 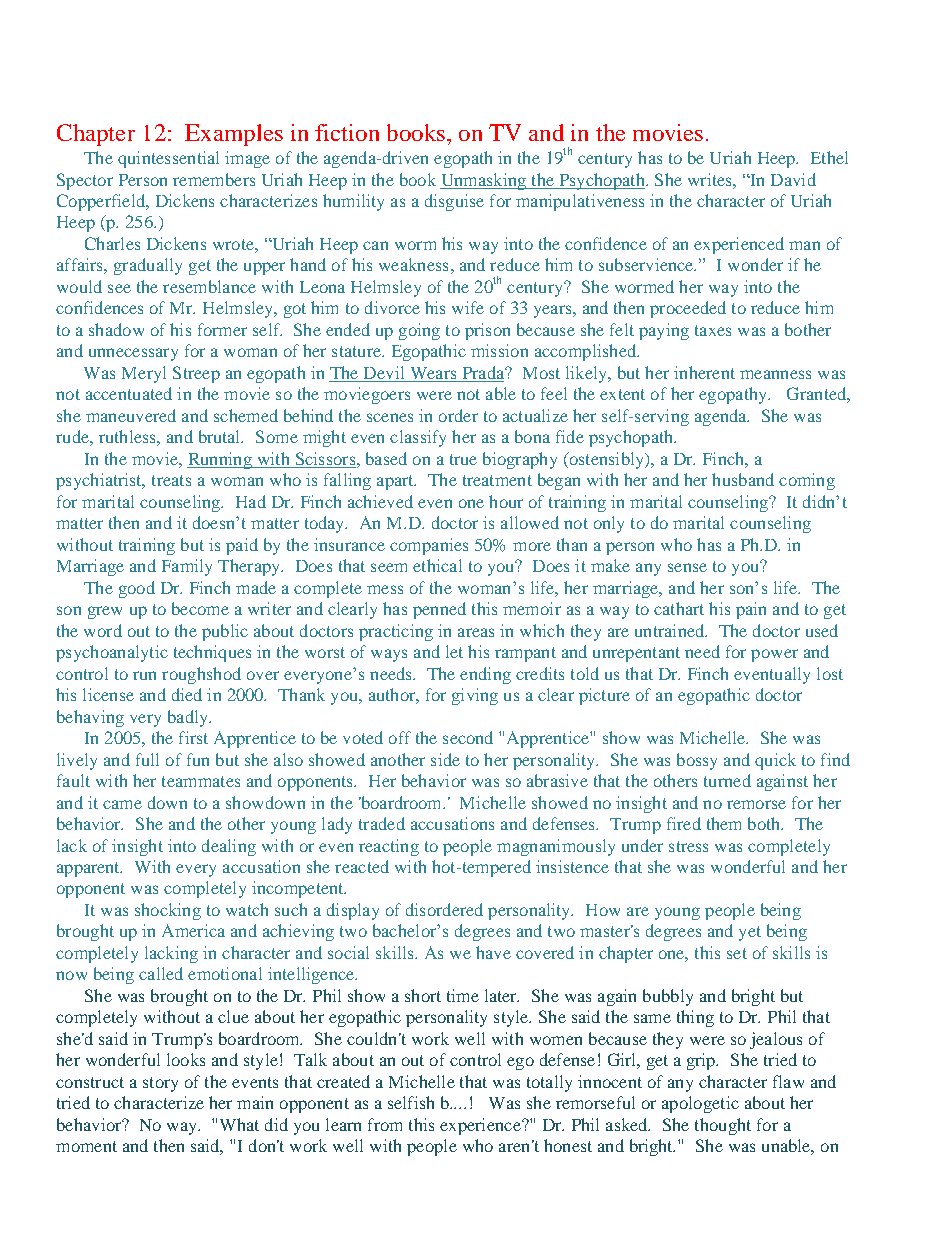 I want to click on reacting, so click(x=389, y=847).
